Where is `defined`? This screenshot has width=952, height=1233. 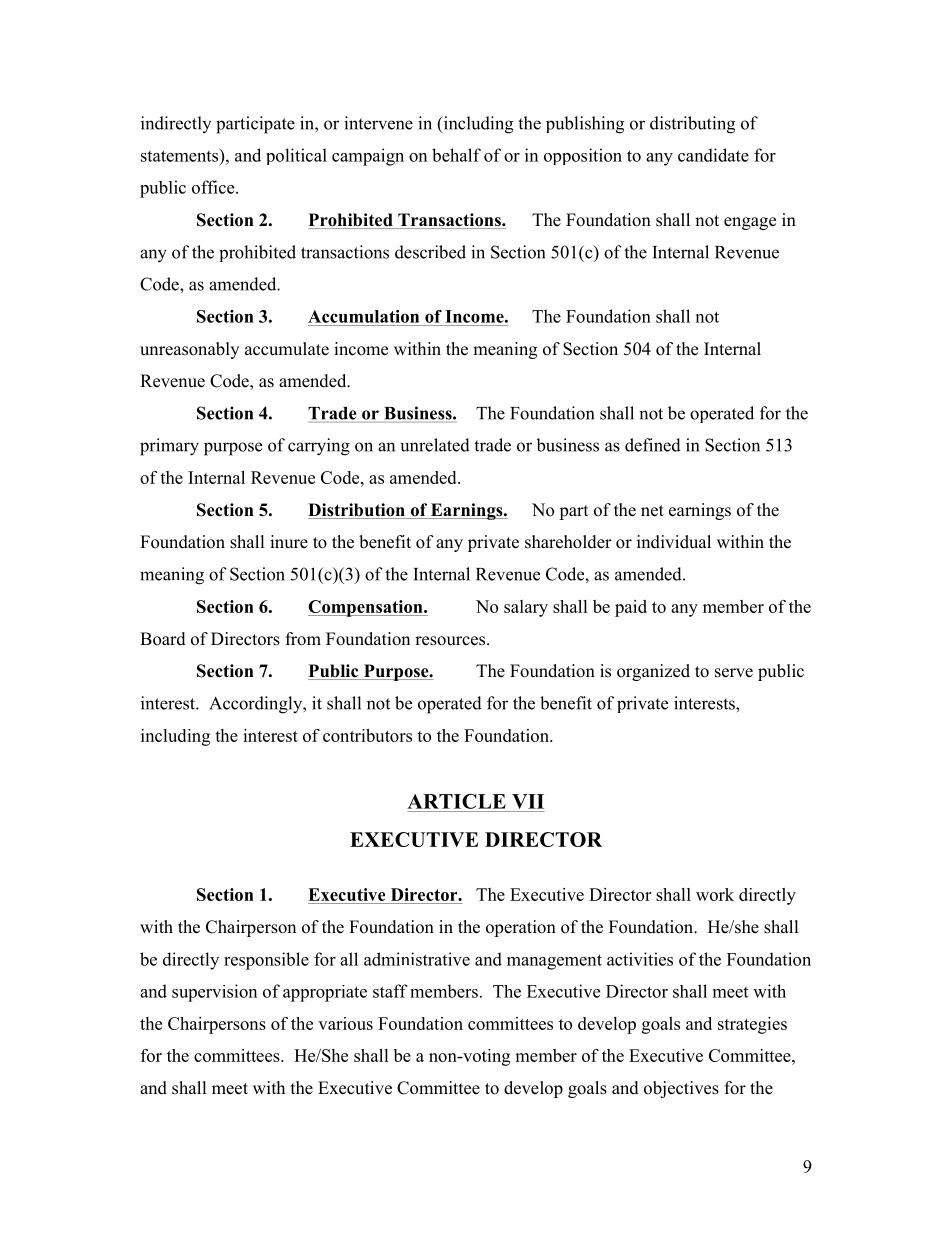
defined is located at coordinates (653, 445).
